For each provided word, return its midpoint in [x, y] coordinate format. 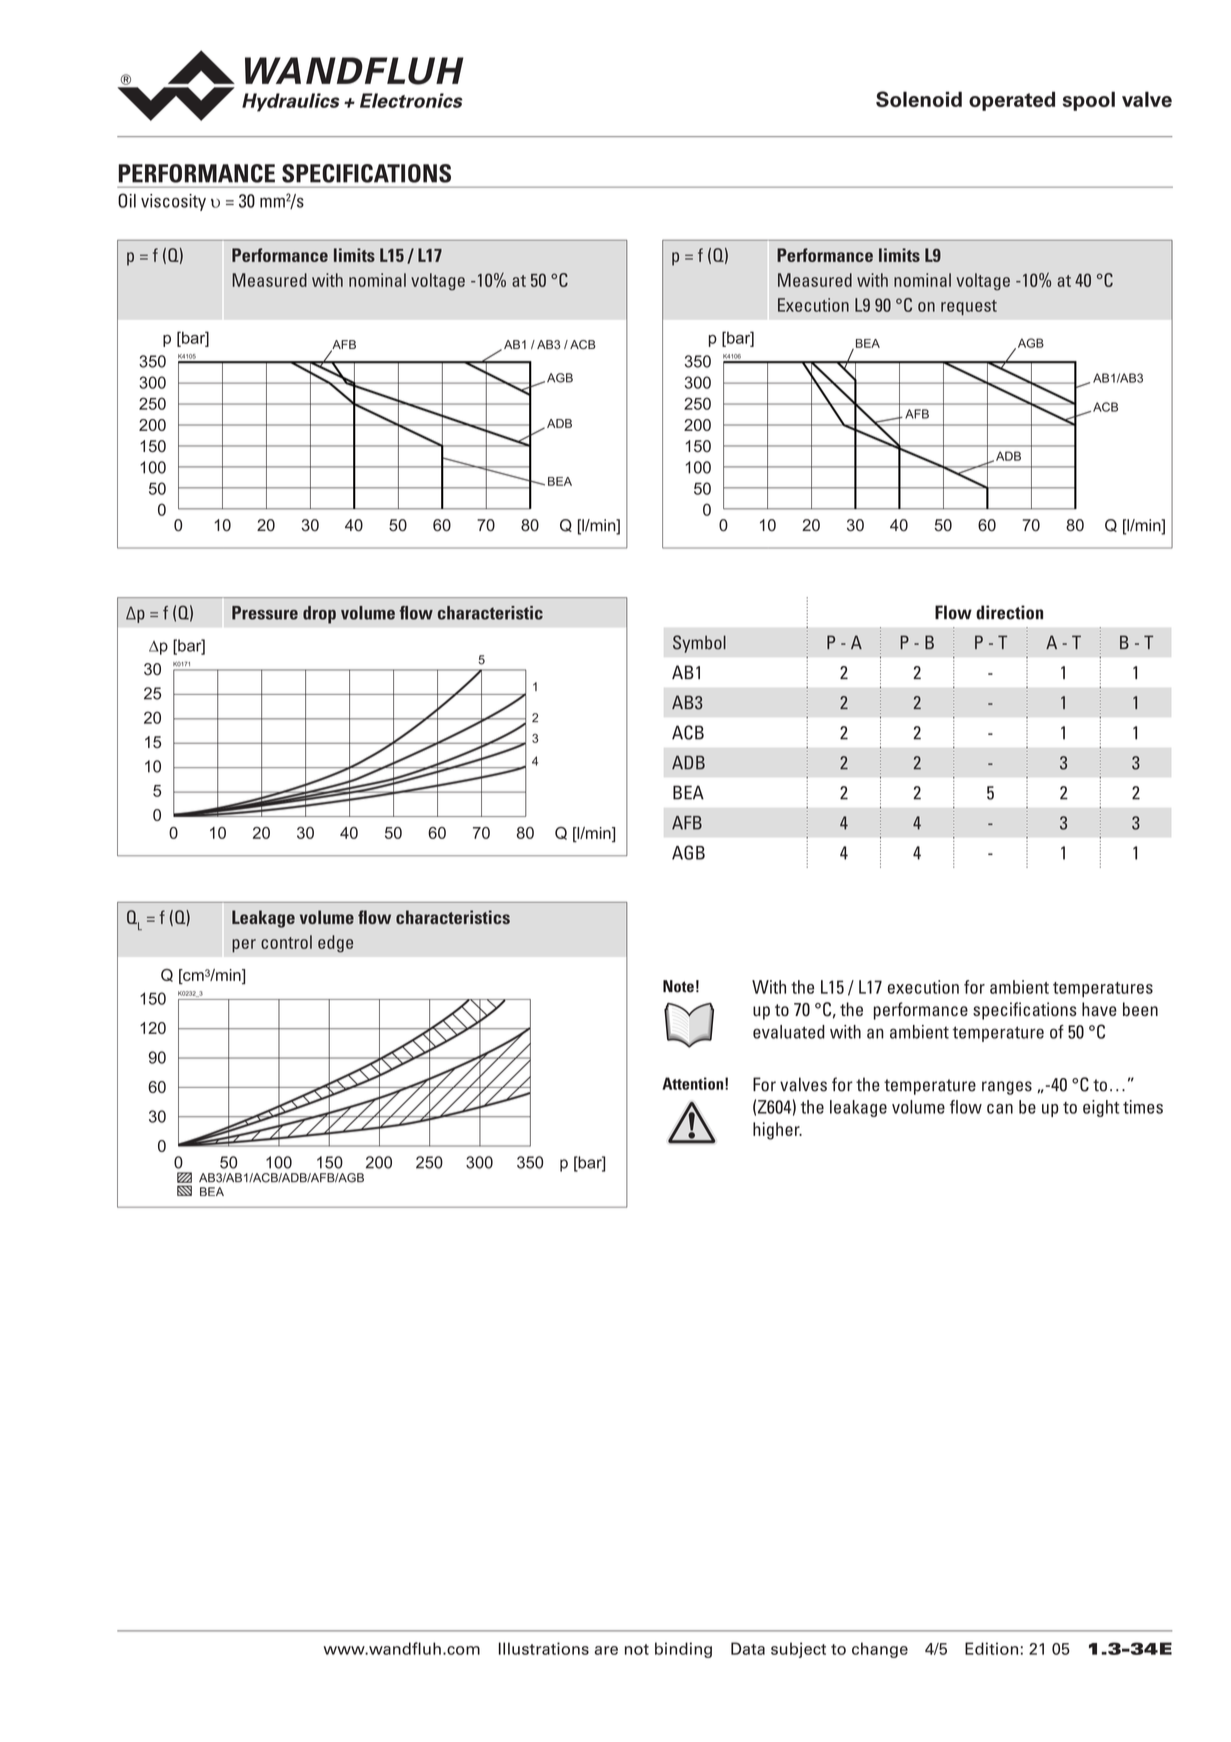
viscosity [173, 202]
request [969, 307]
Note [678, 986]
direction [1009, 612]
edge [335, 944]
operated [1012, 101]
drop [319, 615]
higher [777, 1131]
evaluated [789, 1032]
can [1000, 1109]
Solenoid [919, 99]
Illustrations [544, 1648]
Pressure [265, 613]
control [286, 942]
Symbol [699, 644]
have [1099, 1009]
